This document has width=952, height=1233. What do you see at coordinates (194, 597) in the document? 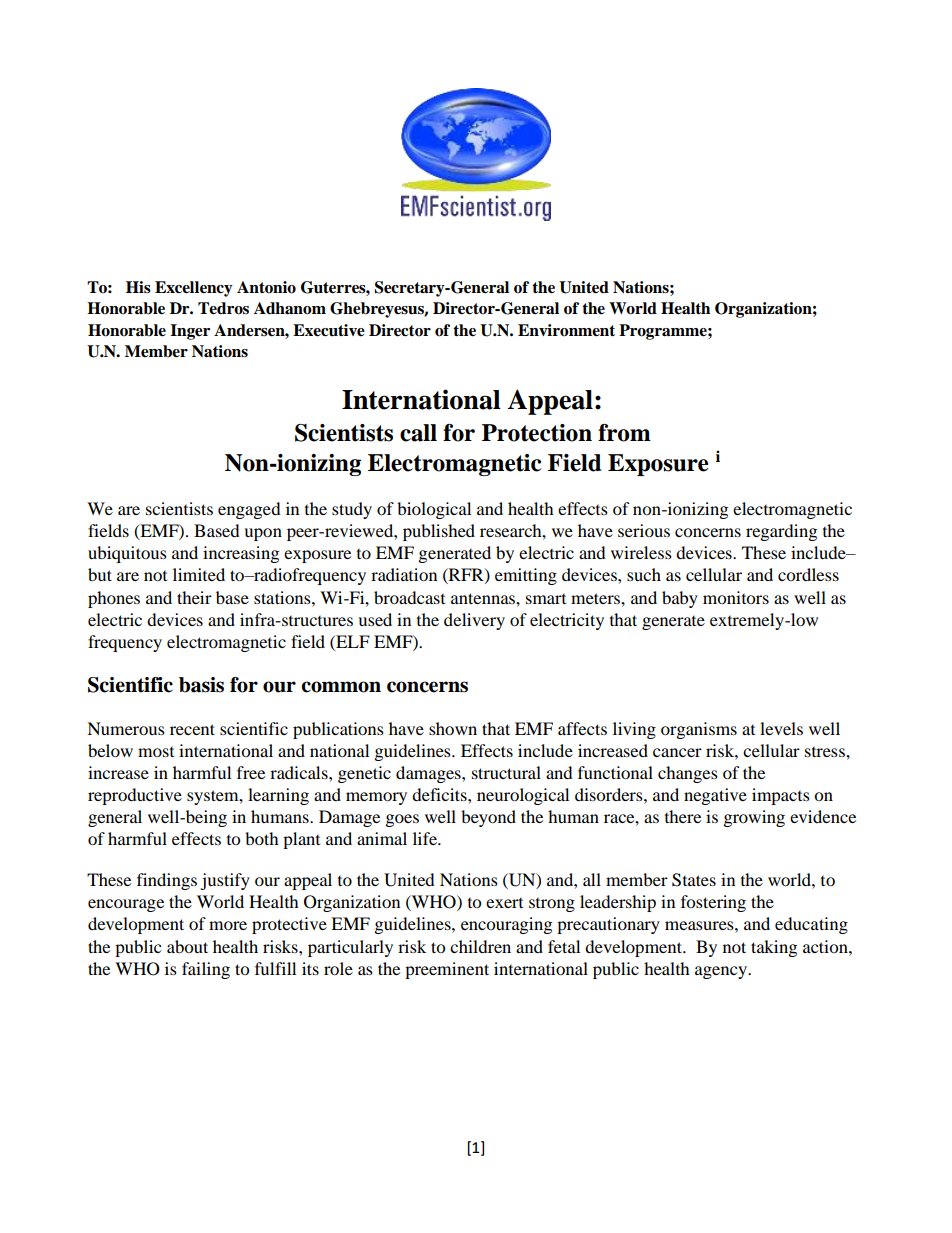
I see `their` at bounding box center [194, 597].
